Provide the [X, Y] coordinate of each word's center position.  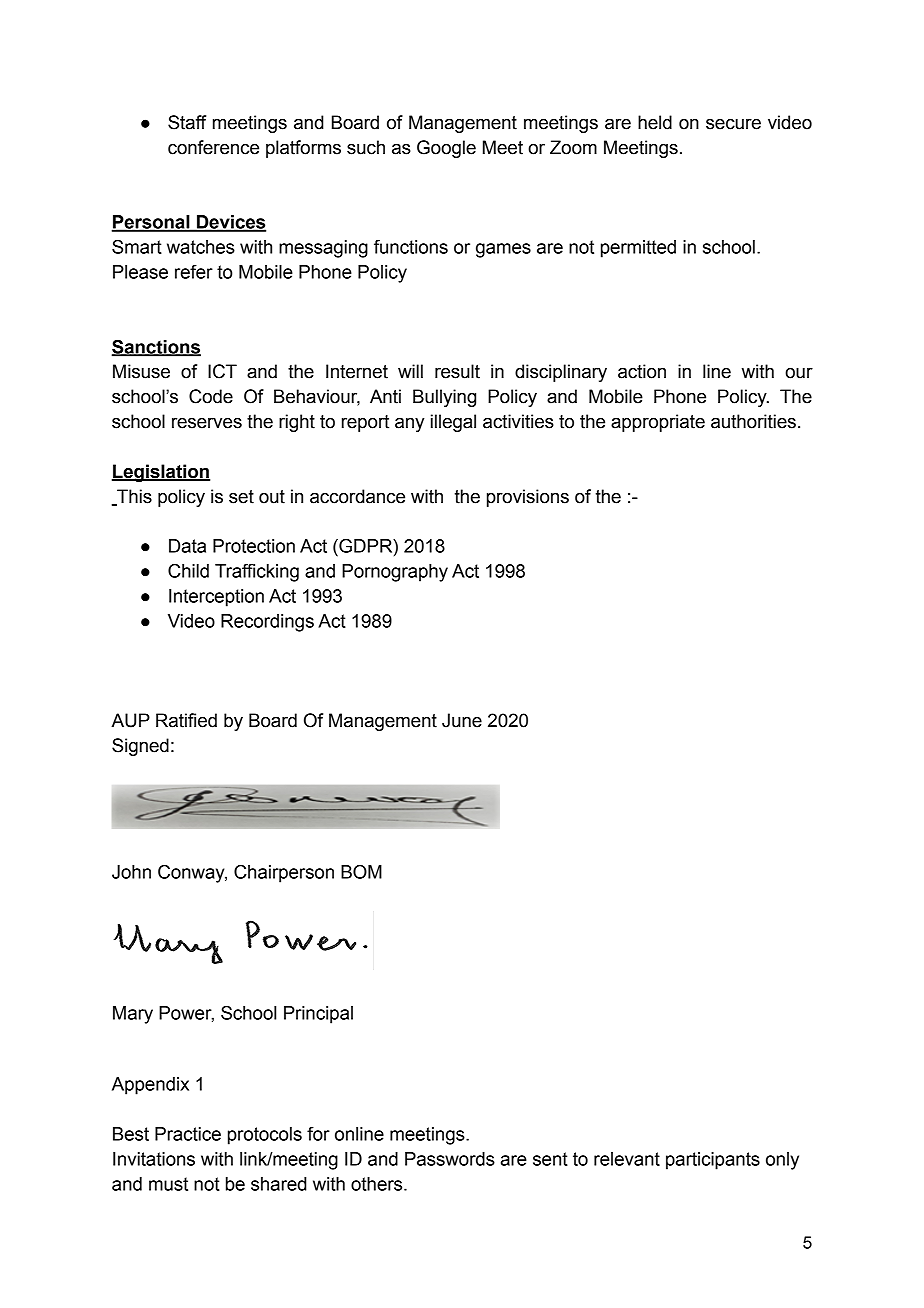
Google [446, 149]
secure [733, 124]
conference [213, 147]
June [462, 720]
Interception [216, 598]
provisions [528, 498]
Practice [188, 1134]
